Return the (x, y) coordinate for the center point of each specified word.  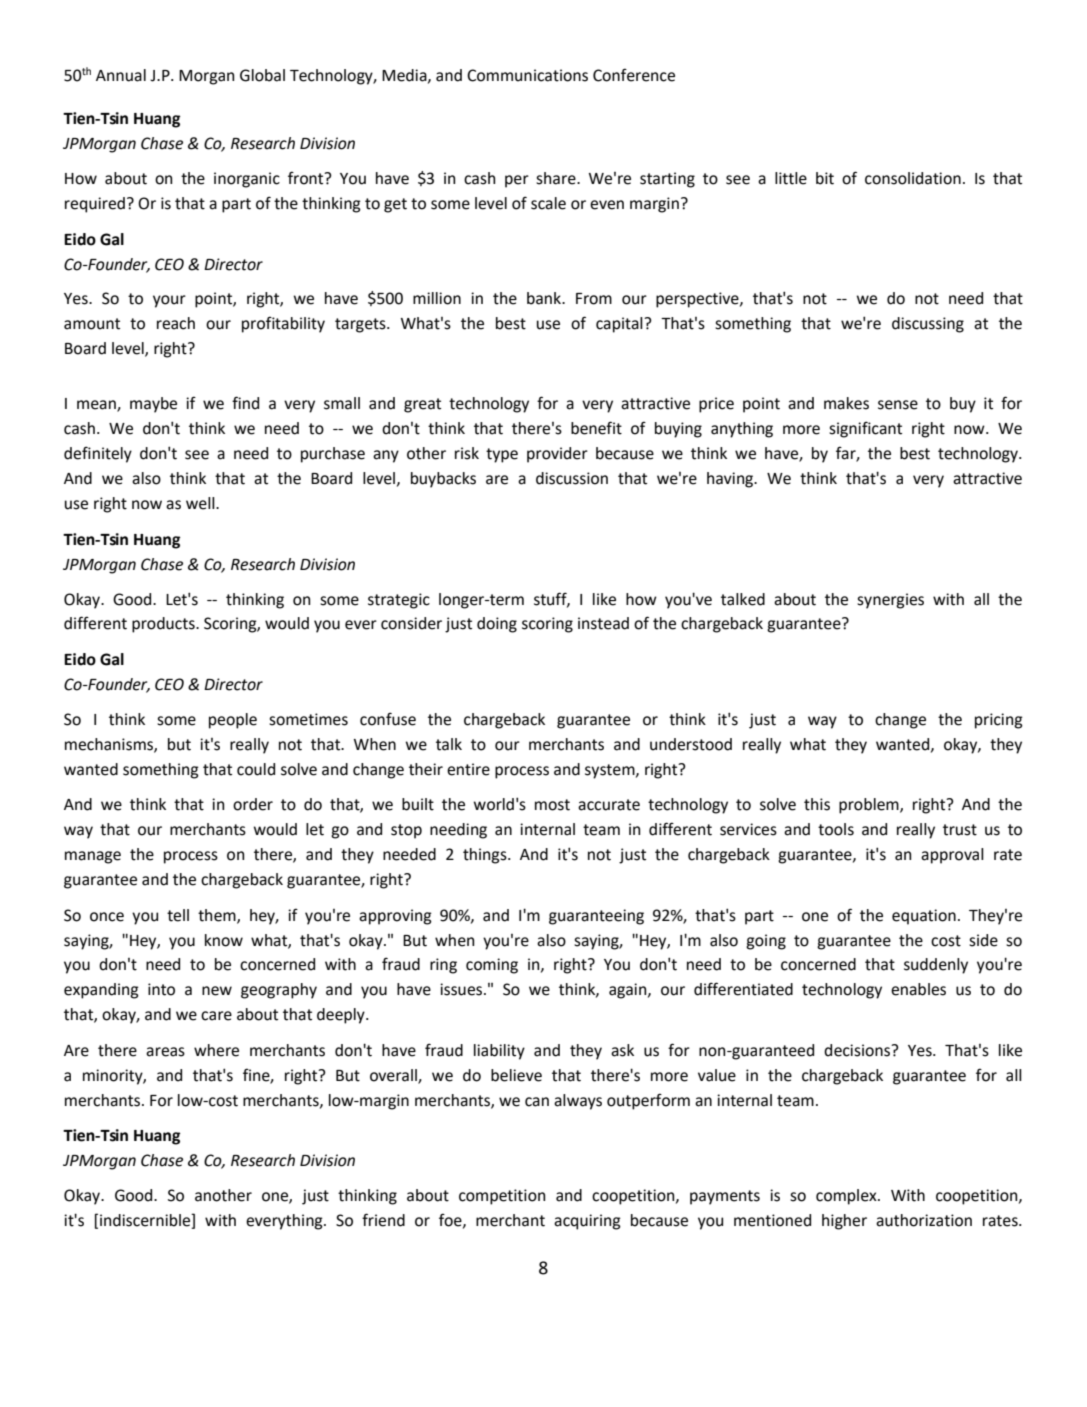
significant (865, 429)
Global (262, 75)
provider (557, 455)
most (552, 805)
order (253, 804)
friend (383, 1220)
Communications (527, 75)
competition (502, 1197)
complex (847, 1197)
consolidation (913, 178)
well (201, 503)
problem (870, 806)
